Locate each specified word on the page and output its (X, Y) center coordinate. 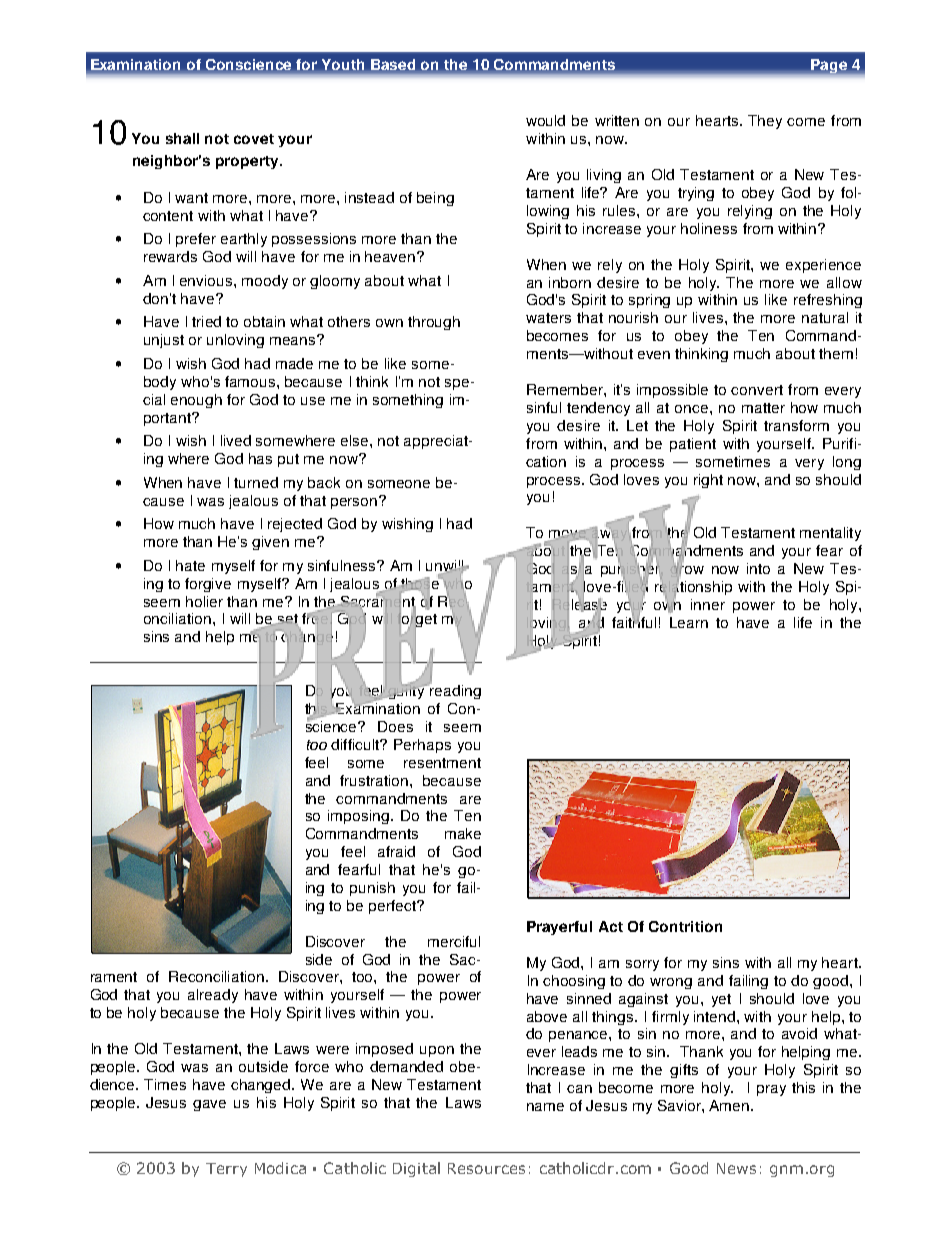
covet (254, 139)
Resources (486, 1168)
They (765, 122)
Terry (226, 1170)
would (545, 120)
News (736, 1168)
